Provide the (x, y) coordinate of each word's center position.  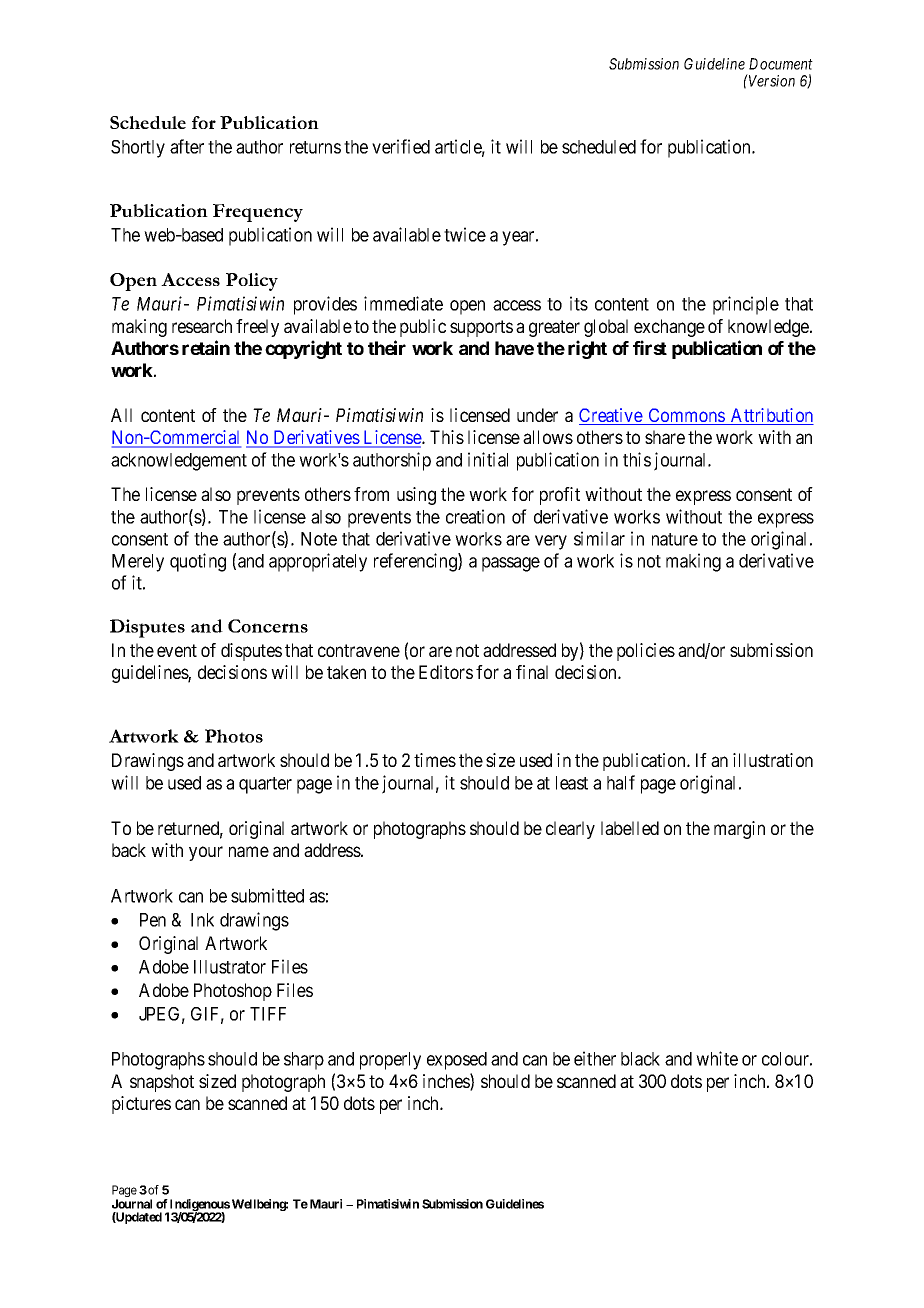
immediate (403, 303)
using (416, 496)
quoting (198, 562)
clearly (570, 830)
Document (781, 64)
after (187, 146)
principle (746, 305)
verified (401, 146)
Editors (446, 672)
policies (646, 652)
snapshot (162, 1083)
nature (675, 539)
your (206, 853)
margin (739, 830)
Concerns (268, 626)
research (202, 326)
